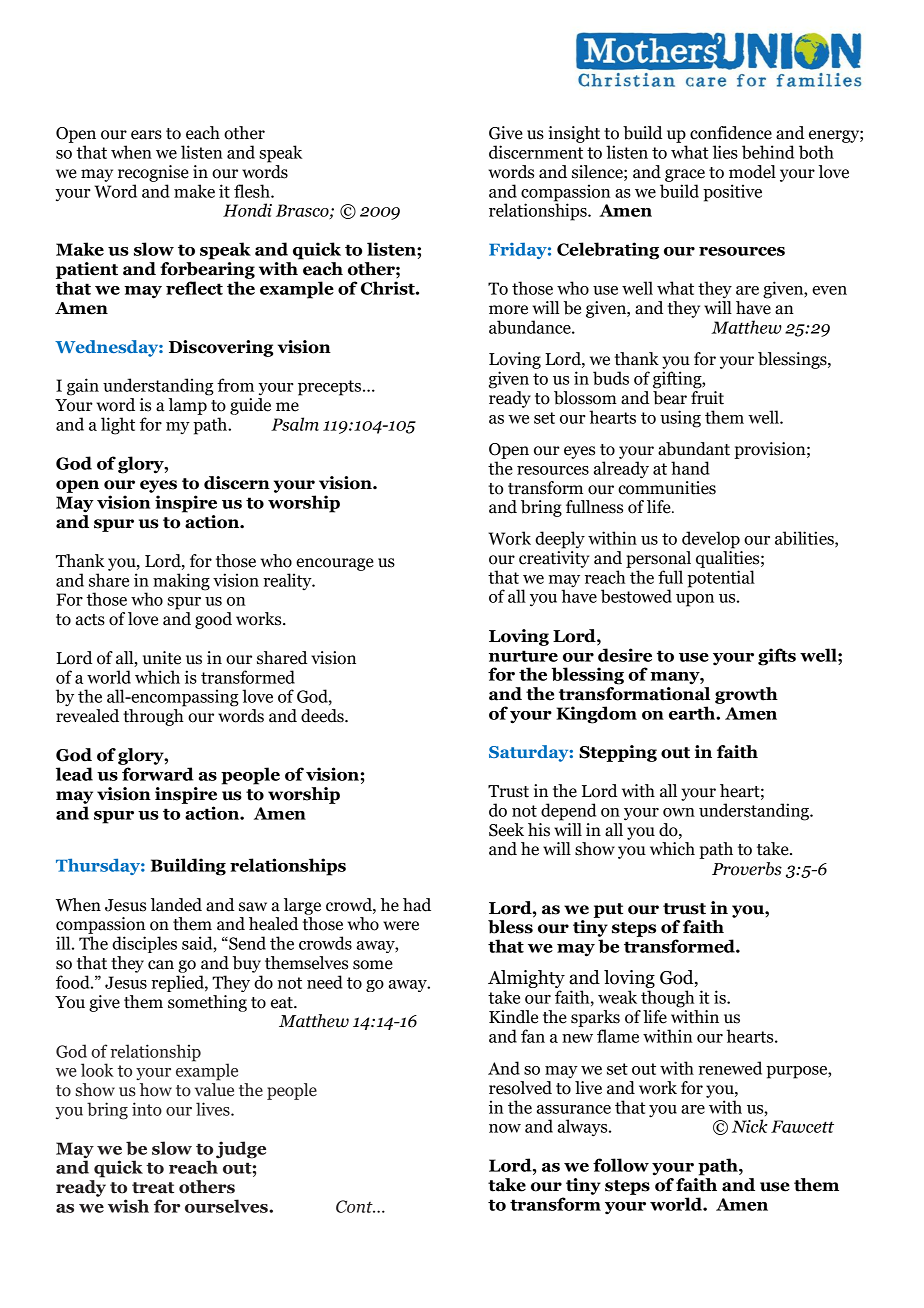 This page has width=924, height=1308. Describe the element at coordinates (153, 1188) in the page. I see `treat` at that location.
